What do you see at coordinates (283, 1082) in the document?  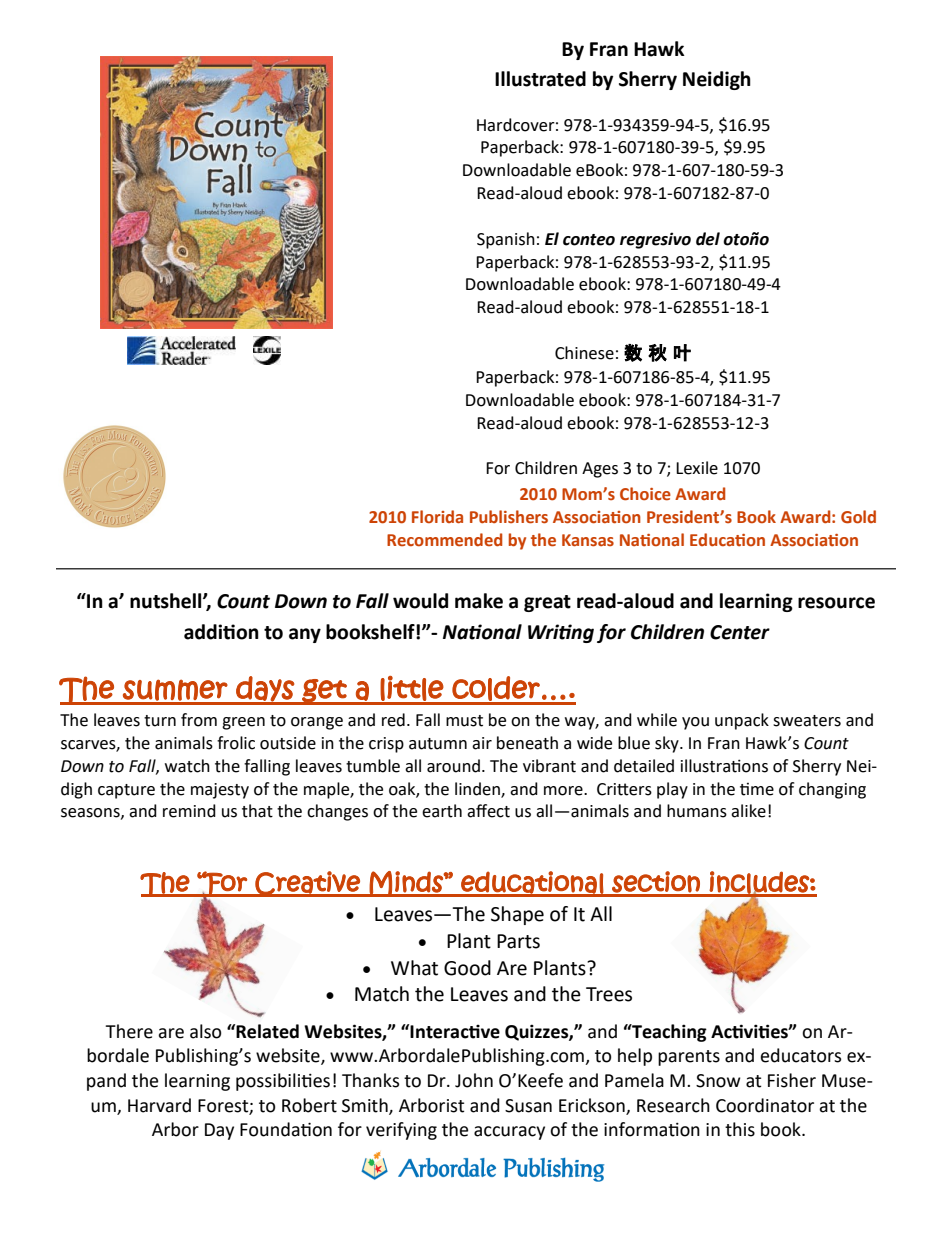 I see `possibilities` at bounding box center [283, 1082].
